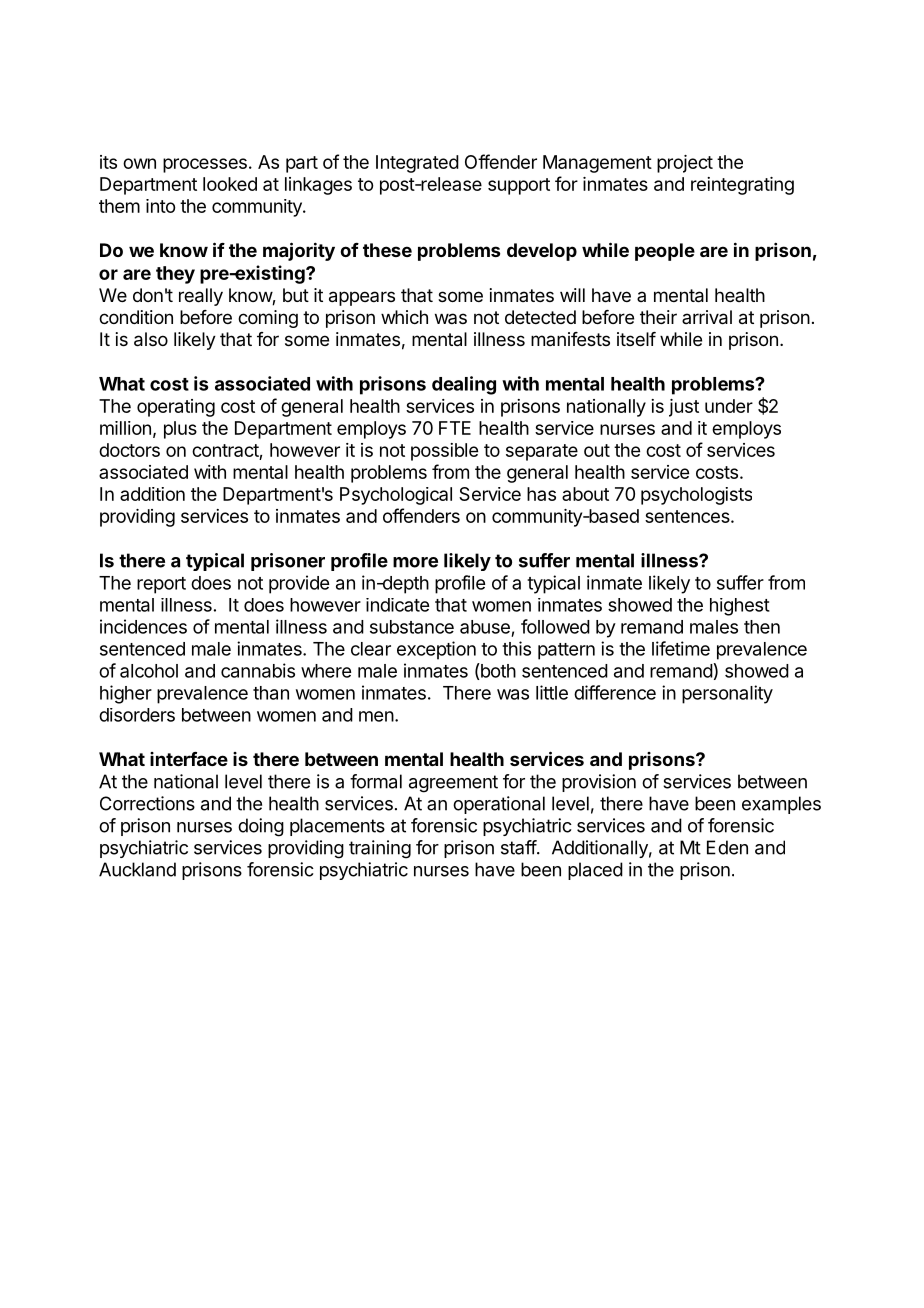 The height and width of the screenshot is (1308, 924). What do you see at coordinates (230, 184) in the screenshot?
I see `looked` at bounding box center [230, 184].
